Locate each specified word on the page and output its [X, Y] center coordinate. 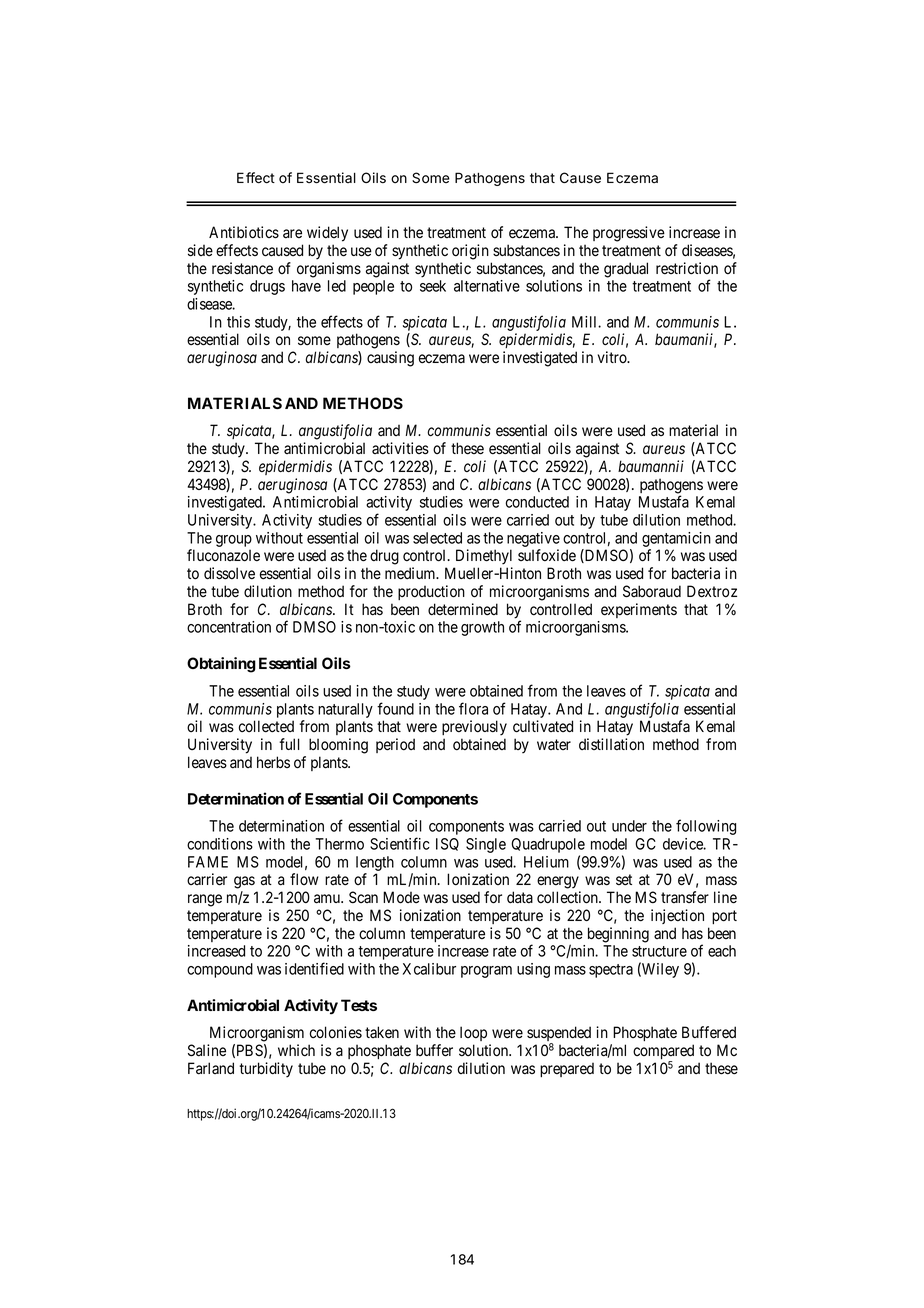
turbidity [266, 1070]
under [629, 826]
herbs [273, 762]
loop [473, 1033]
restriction [687, 268]
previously [474, 728]
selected [437, 538]
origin [470, 252]
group [234, 541]
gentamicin [676, 539]
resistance [242, 268]
